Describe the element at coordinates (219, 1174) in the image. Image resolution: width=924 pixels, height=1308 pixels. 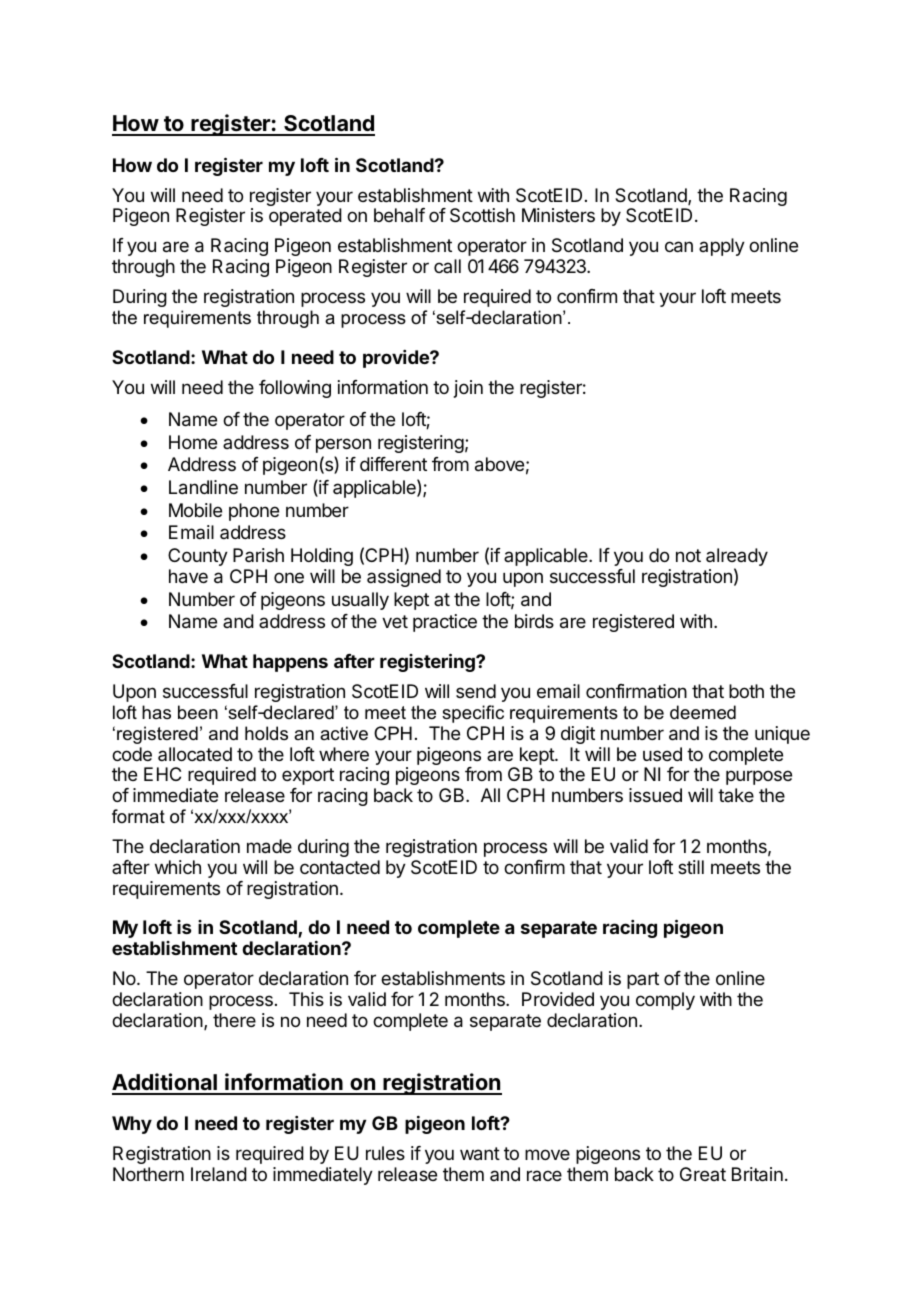
I see `Ireland` at that location.
